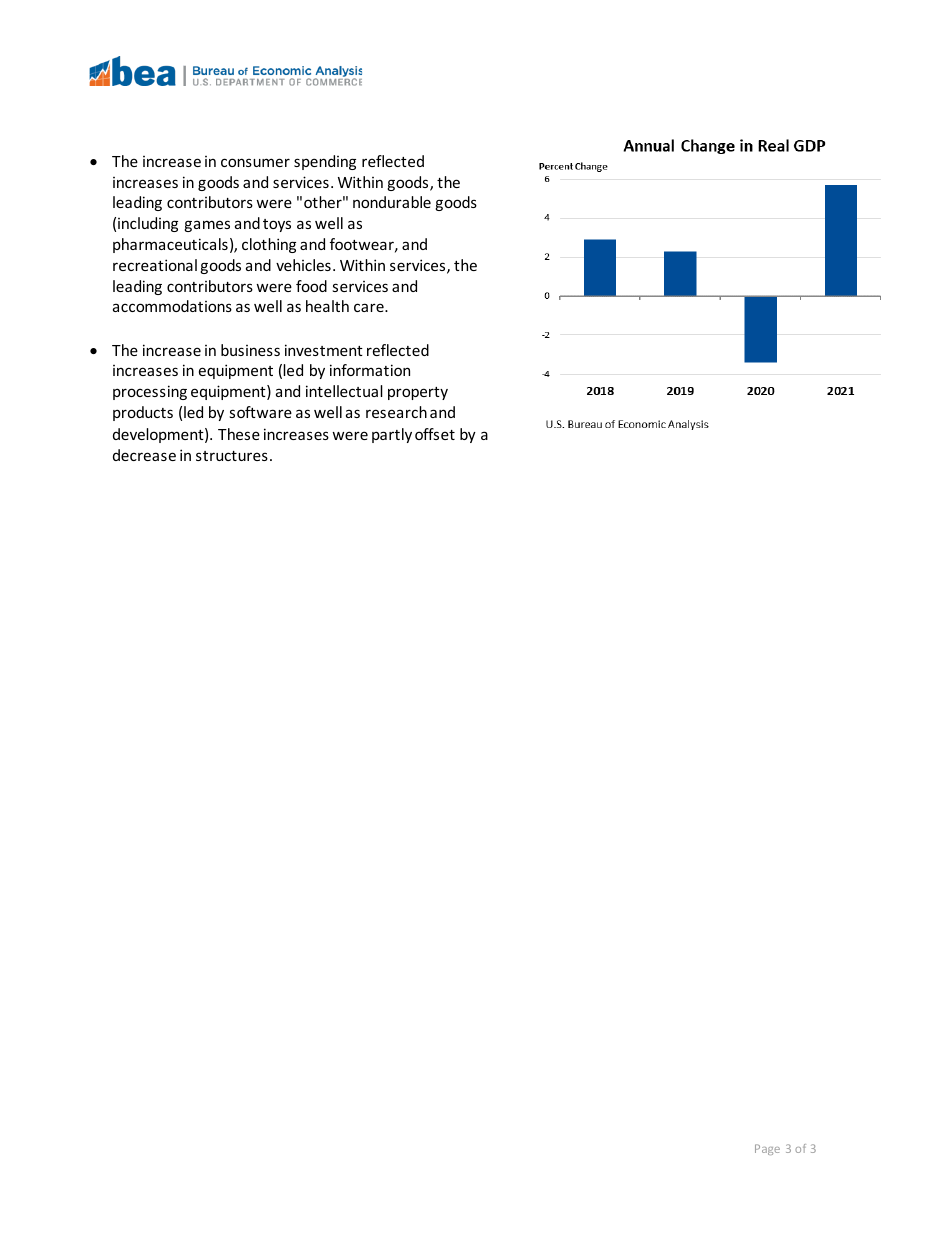  What do you see at coordinates (435, 434) in the screenshot?
I see `offset` at bounding box center [435, 434].
